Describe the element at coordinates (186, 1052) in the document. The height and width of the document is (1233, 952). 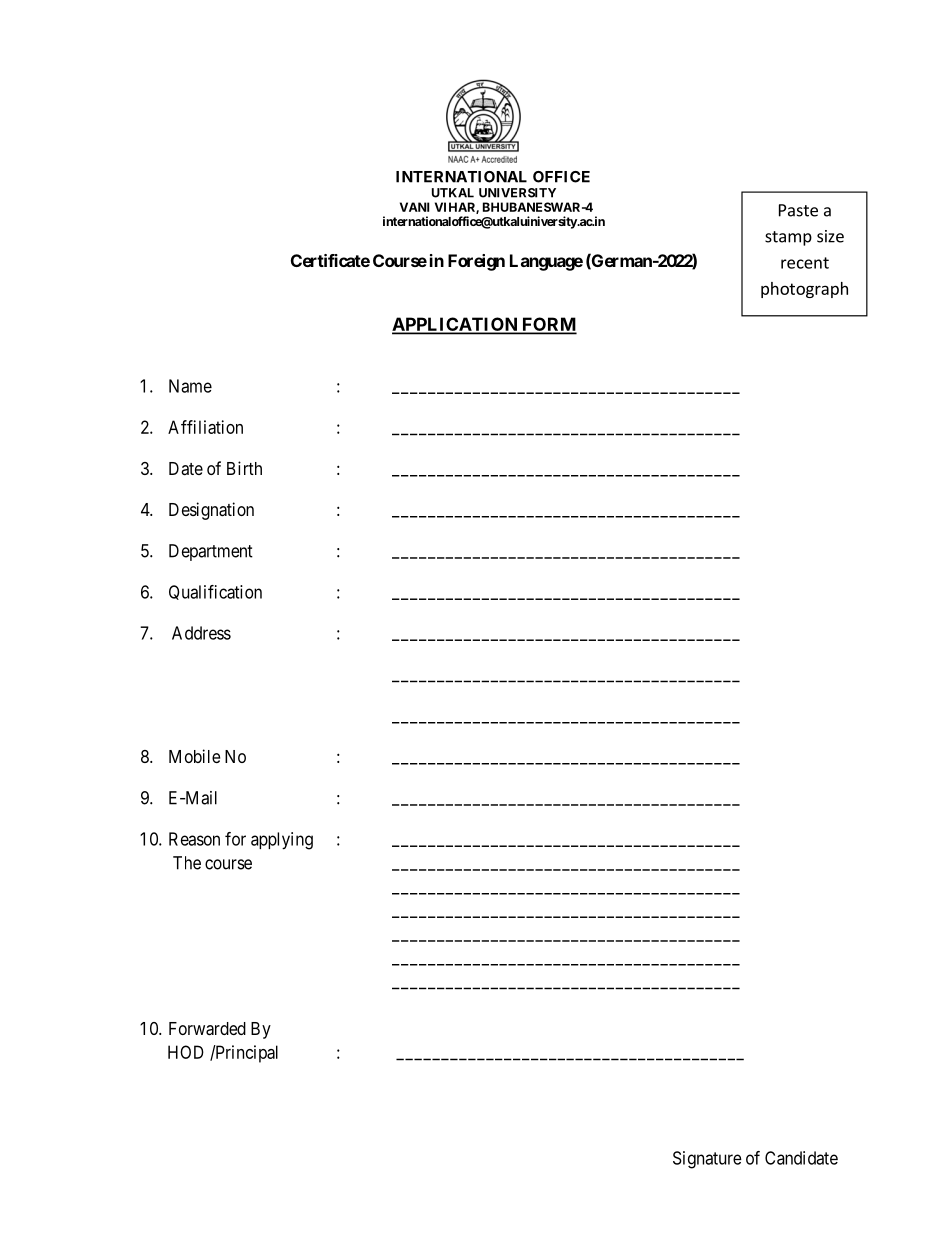
I see `HOD` at that location.
